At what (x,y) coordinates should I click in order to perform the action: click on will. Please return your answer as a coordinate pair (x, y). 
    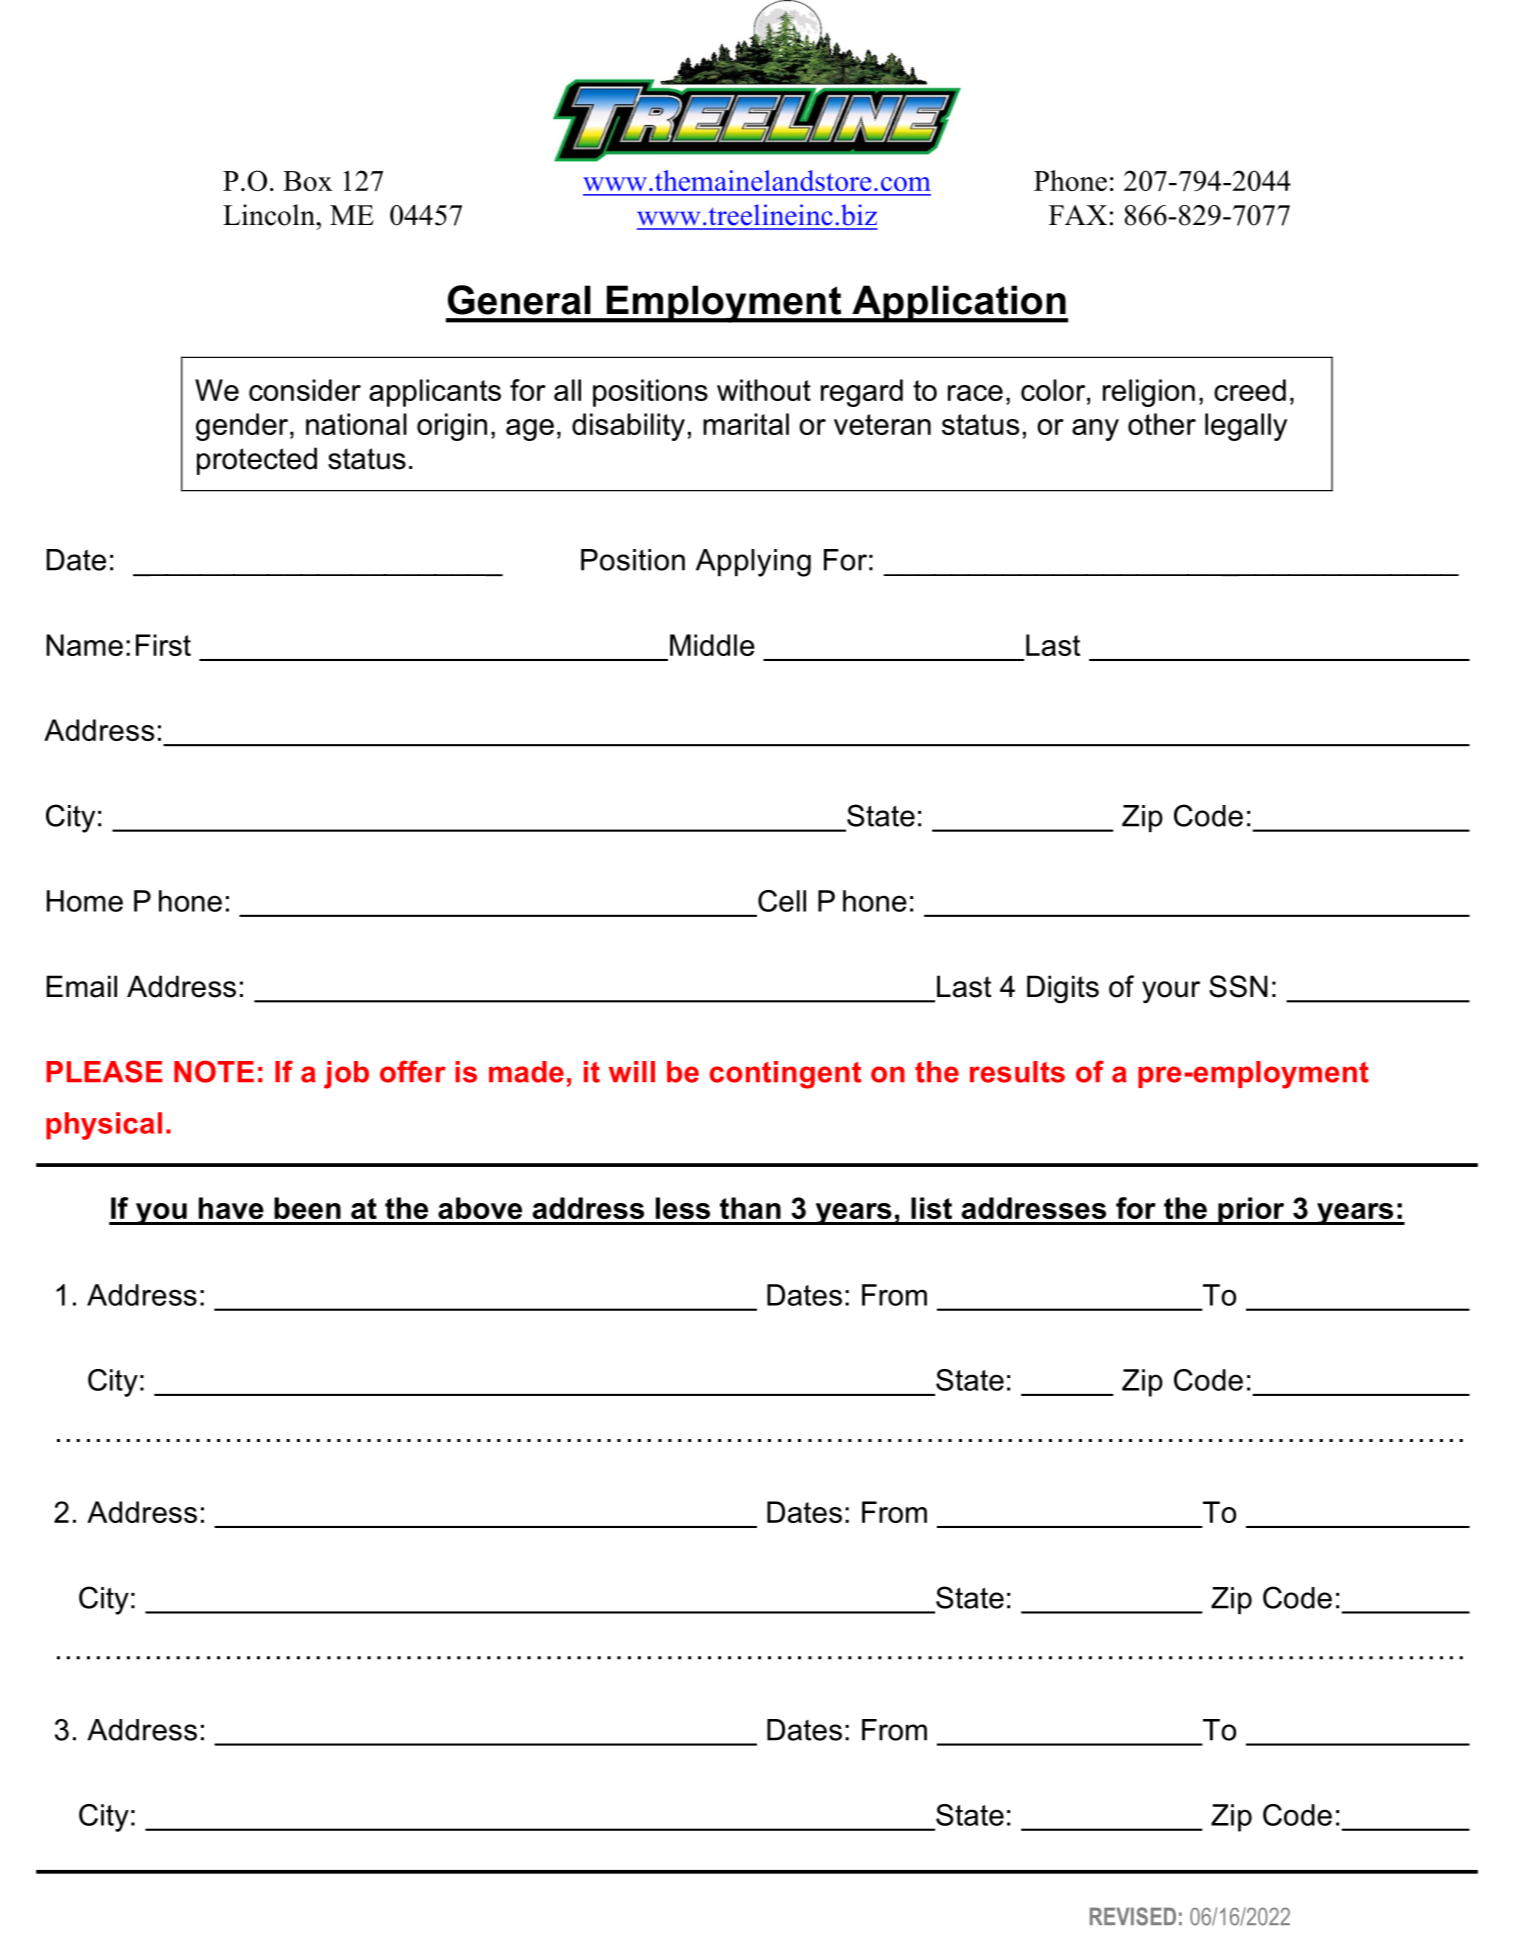
    Looking at the image, I should click on (632, 1071).
